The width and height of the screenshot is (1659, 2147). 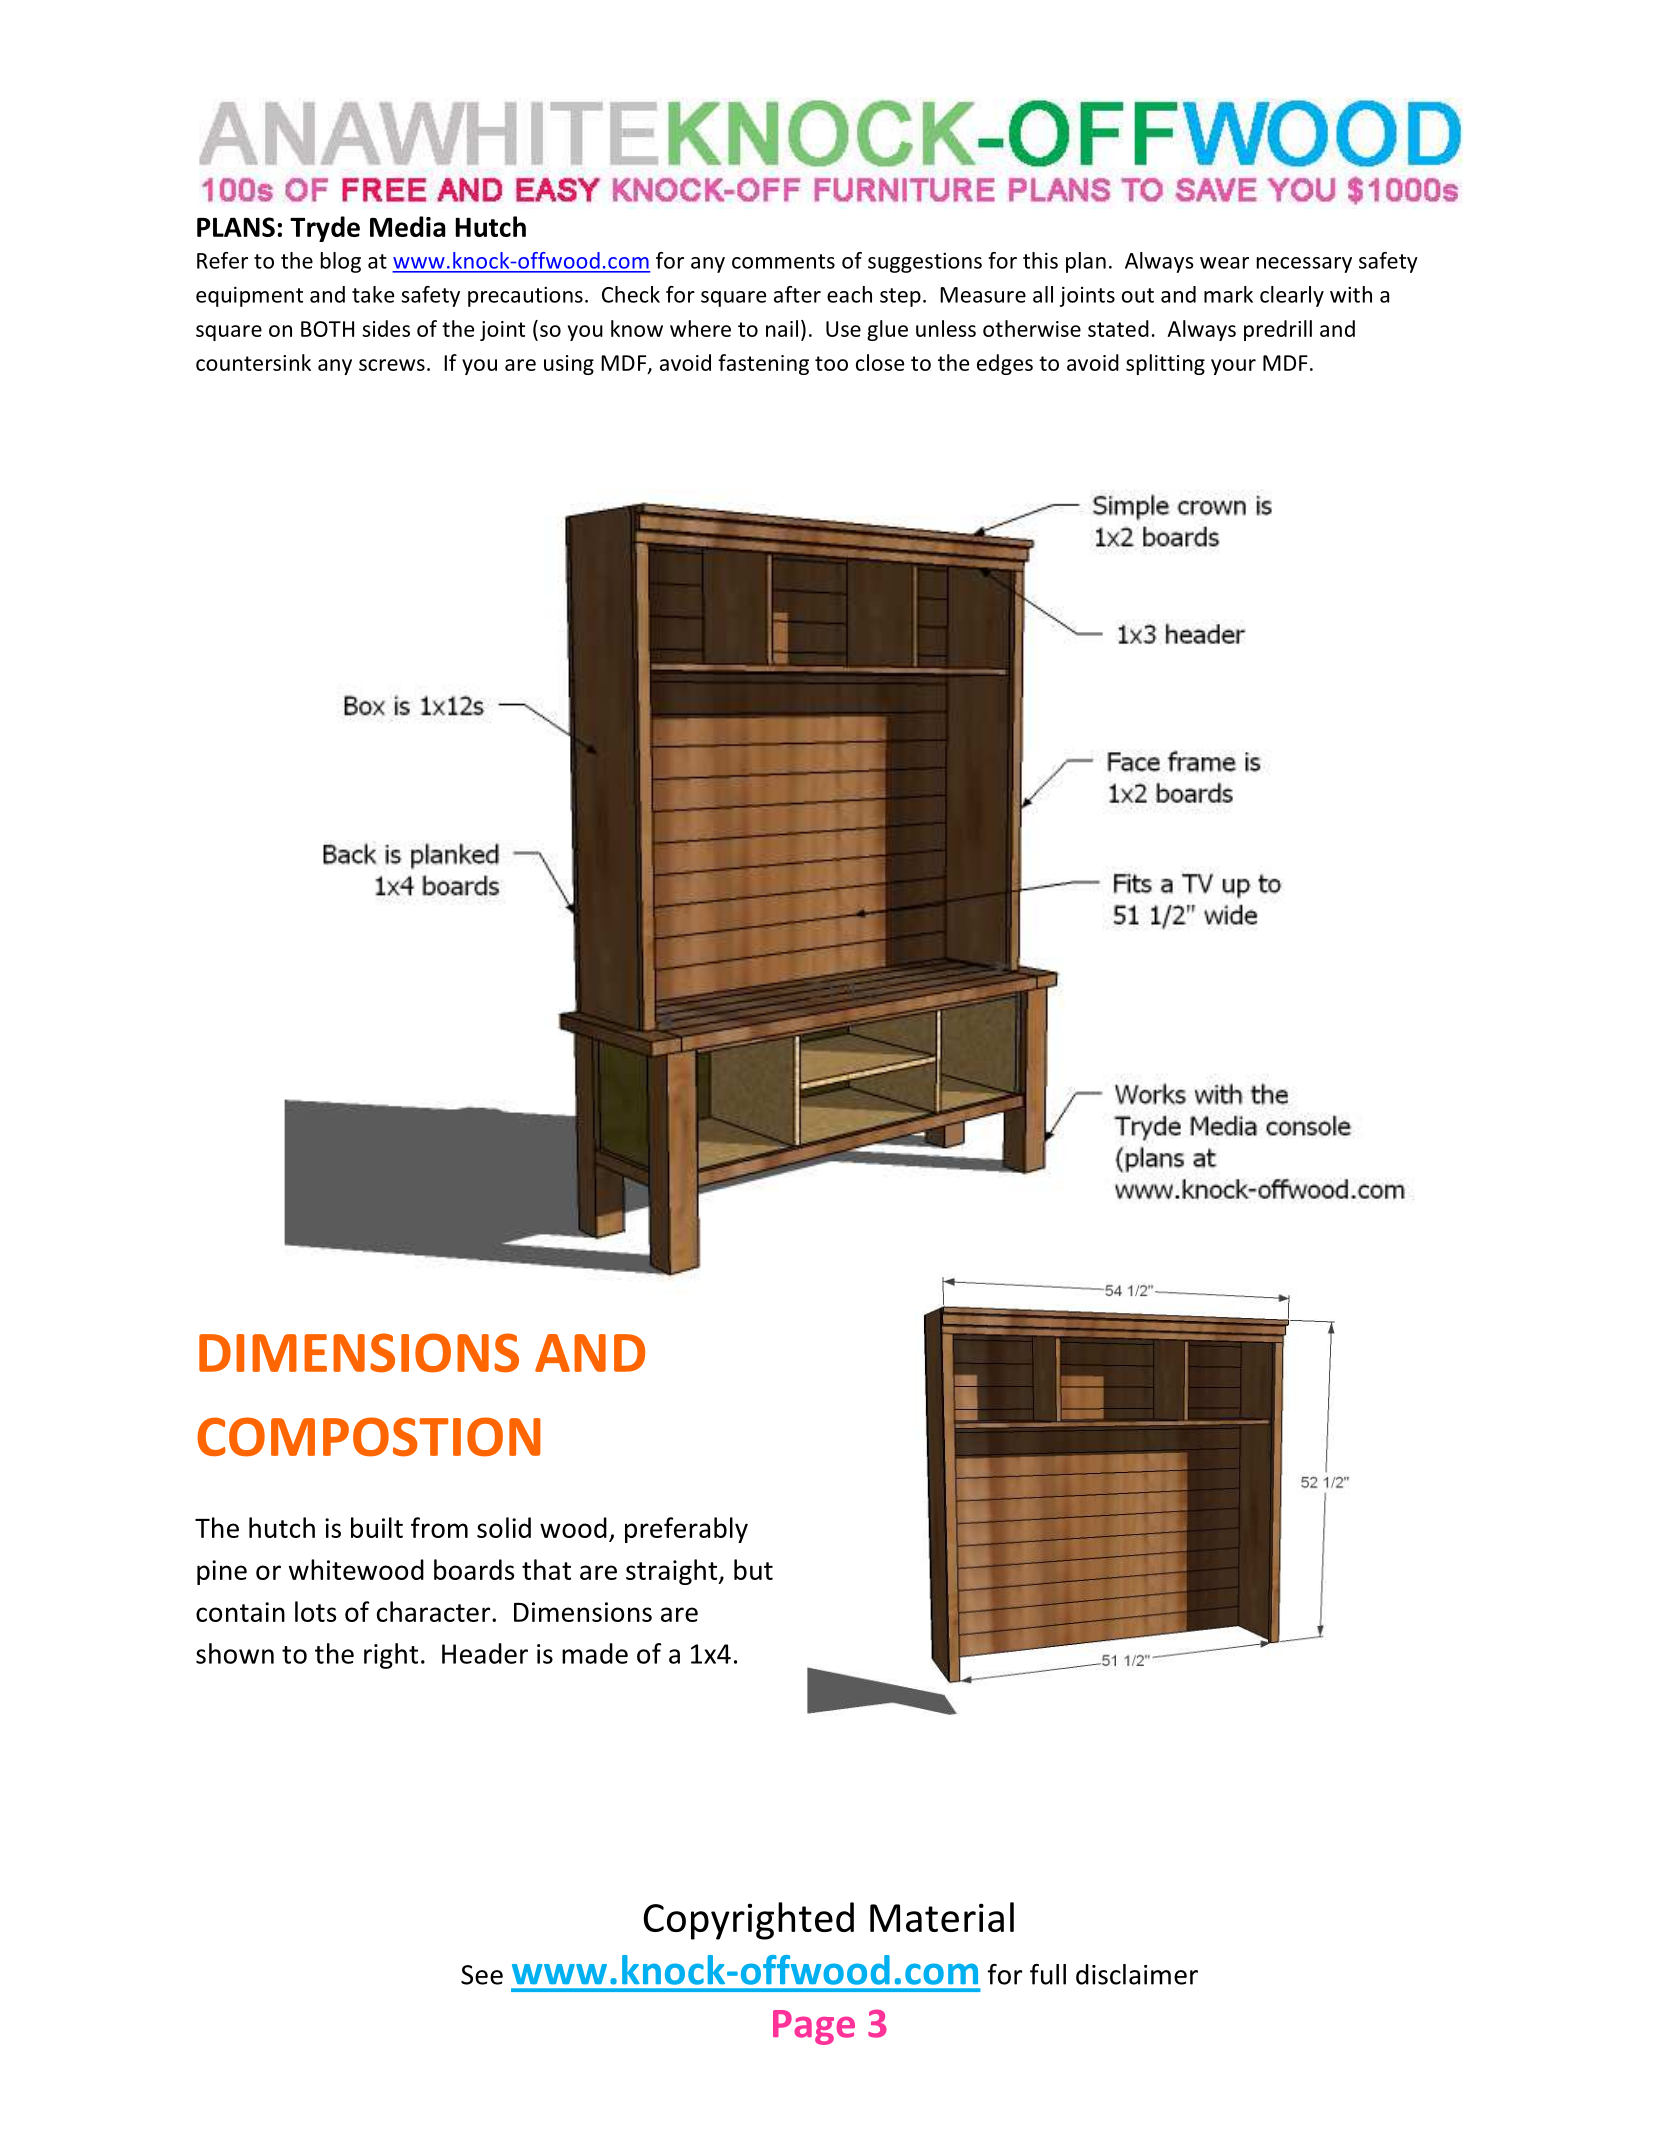 What do you see at coordinates (482, 1975) in the screenshot?
I see `See` at bounding box center [482, 1975].
